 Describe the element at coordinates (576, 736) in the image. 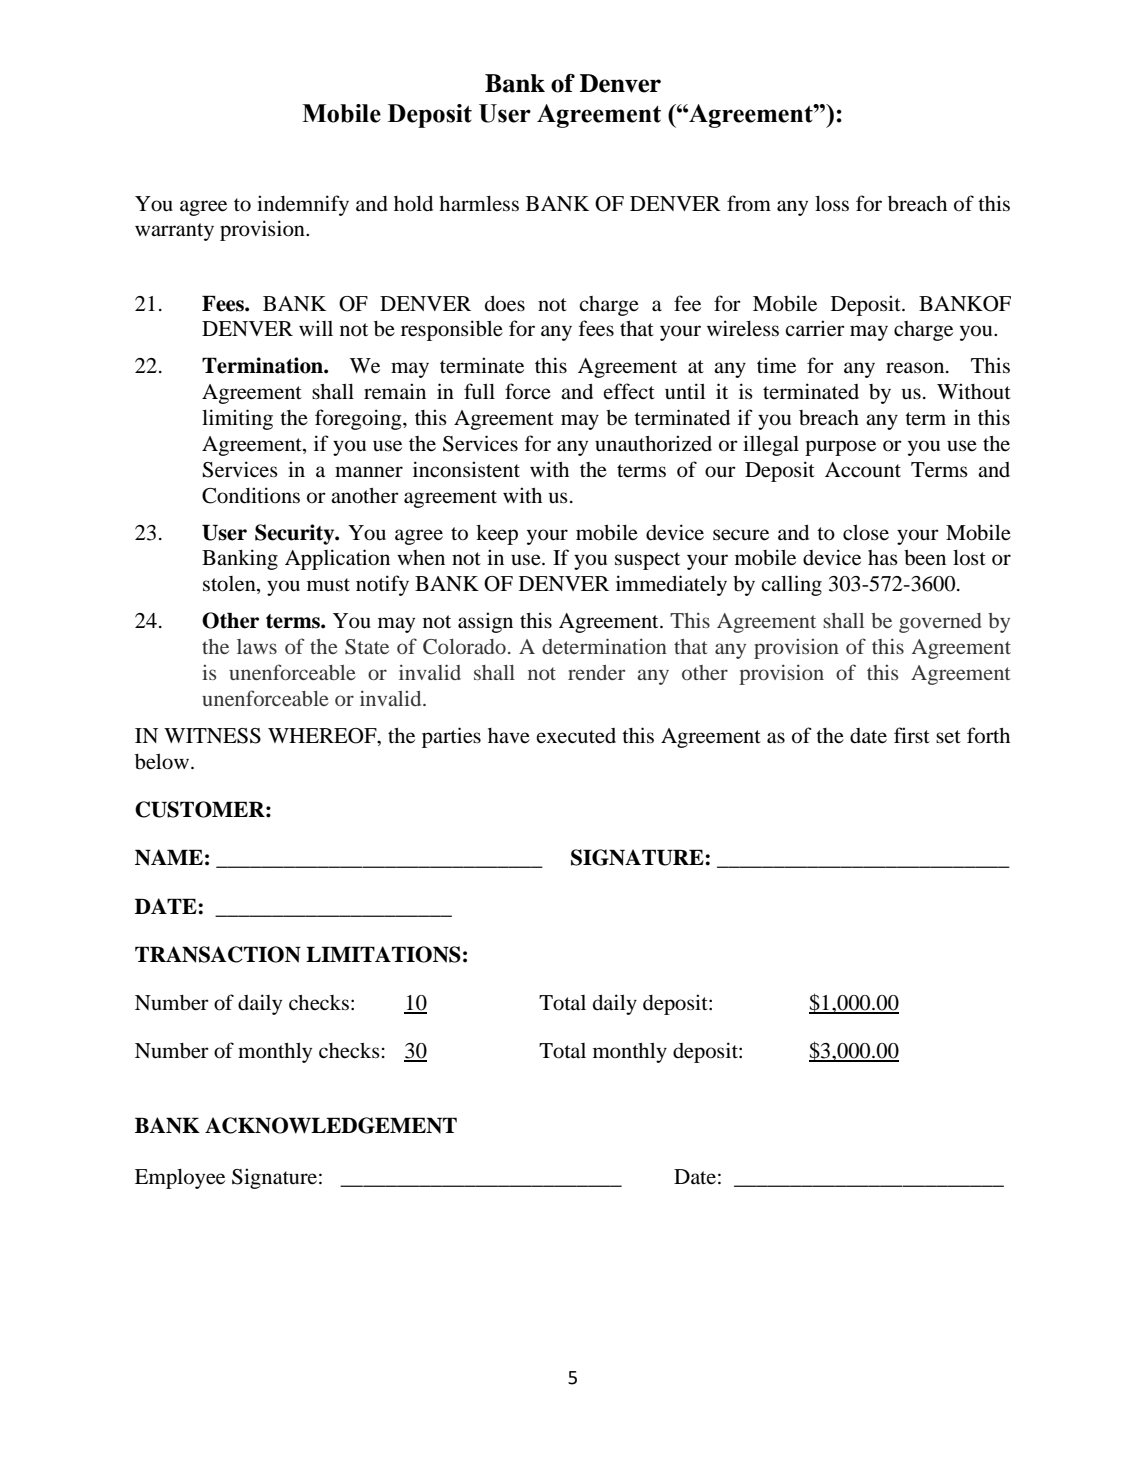

I see `executed` at that location.
